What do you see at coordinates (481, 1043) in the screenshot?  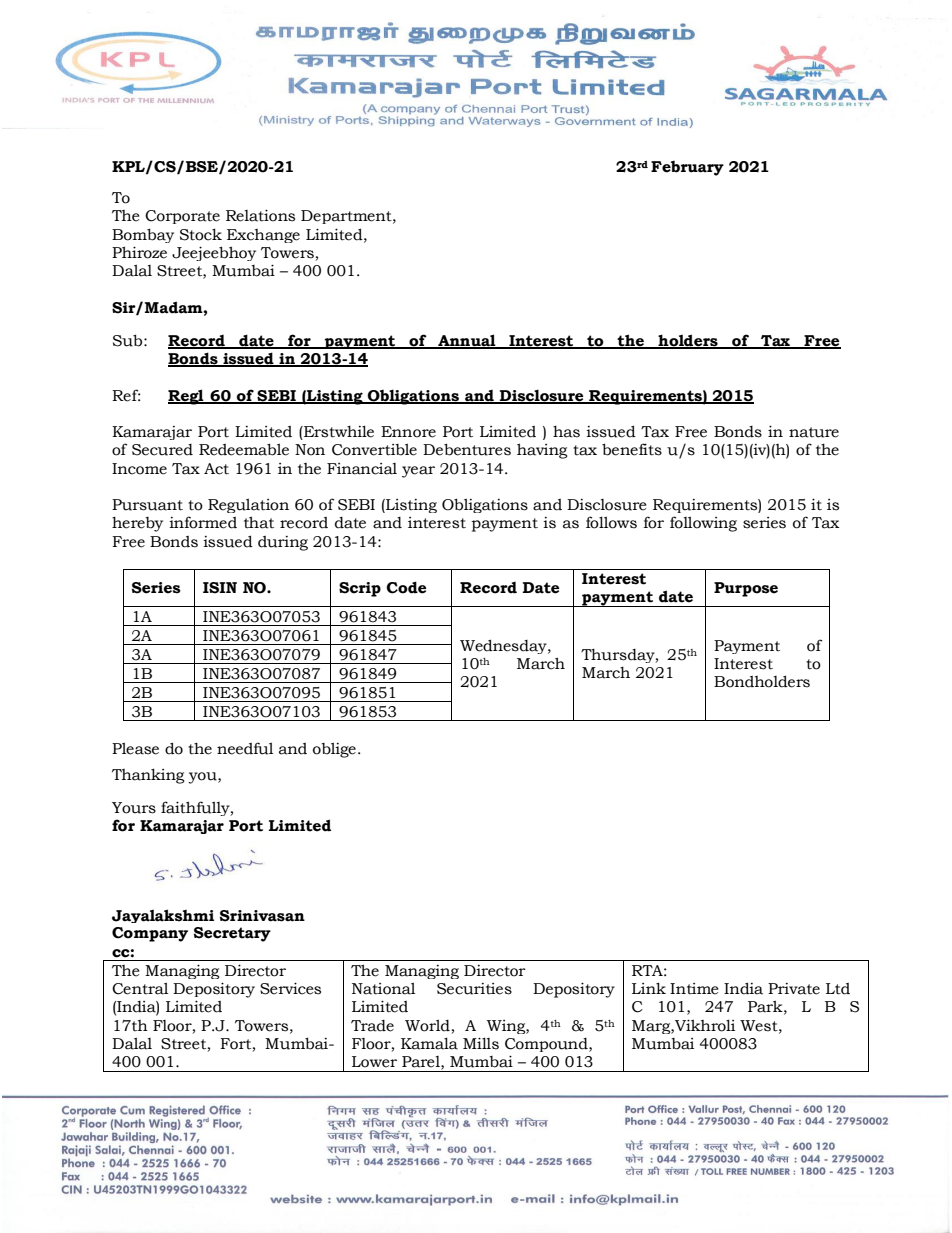 I see `Mills` at bounding box center [481, 1043].
